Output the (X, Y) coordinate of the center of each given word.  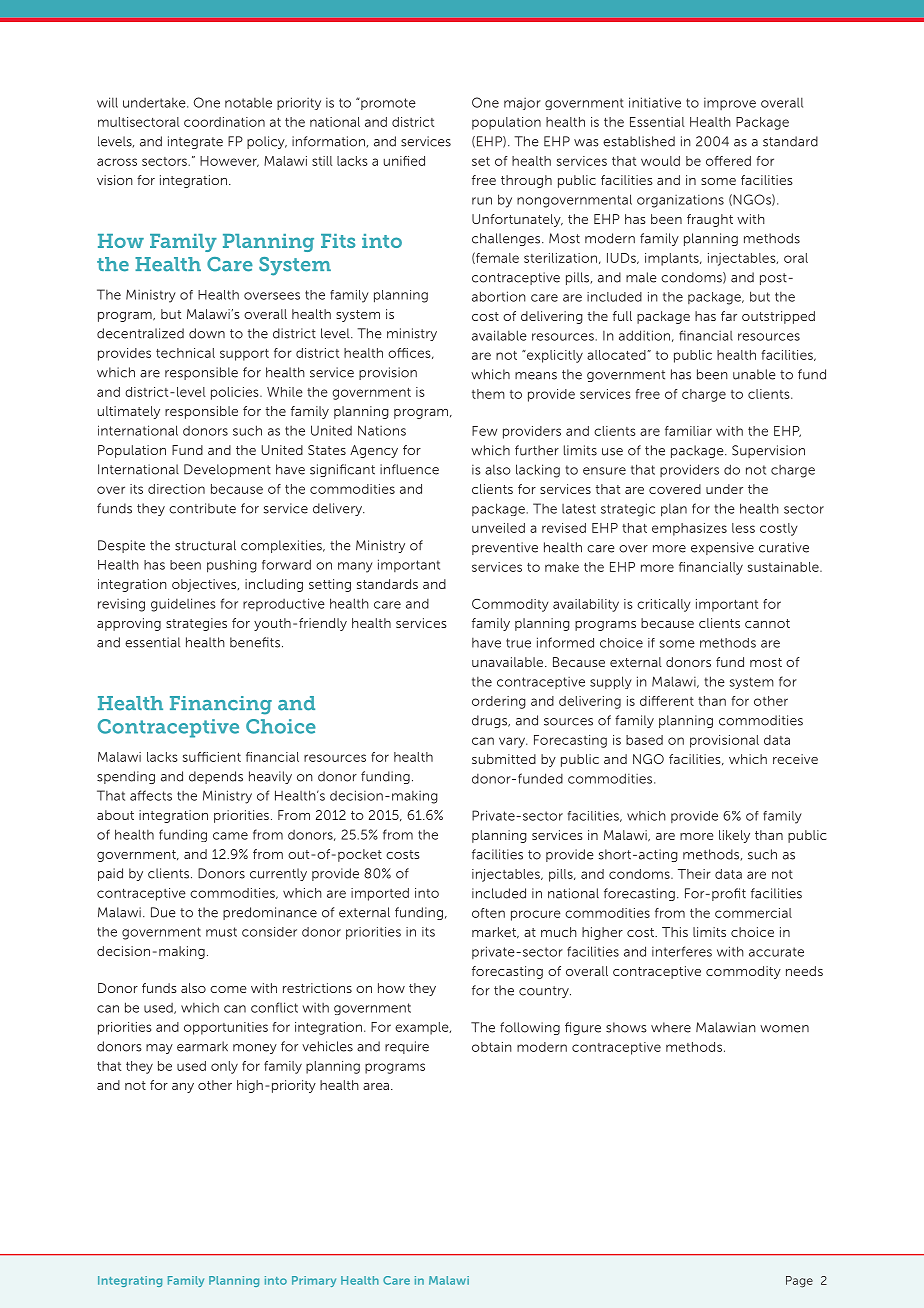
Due (163, 912)
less (743, 528)
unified (404, 161)
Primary (314, 1281)
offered (728, 161)
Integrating (130, 1281)
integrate (195, 142)
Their (694, 874)
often (488, 913)
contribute (202, 508)
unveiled (498, 528)
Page (799, 1282)
